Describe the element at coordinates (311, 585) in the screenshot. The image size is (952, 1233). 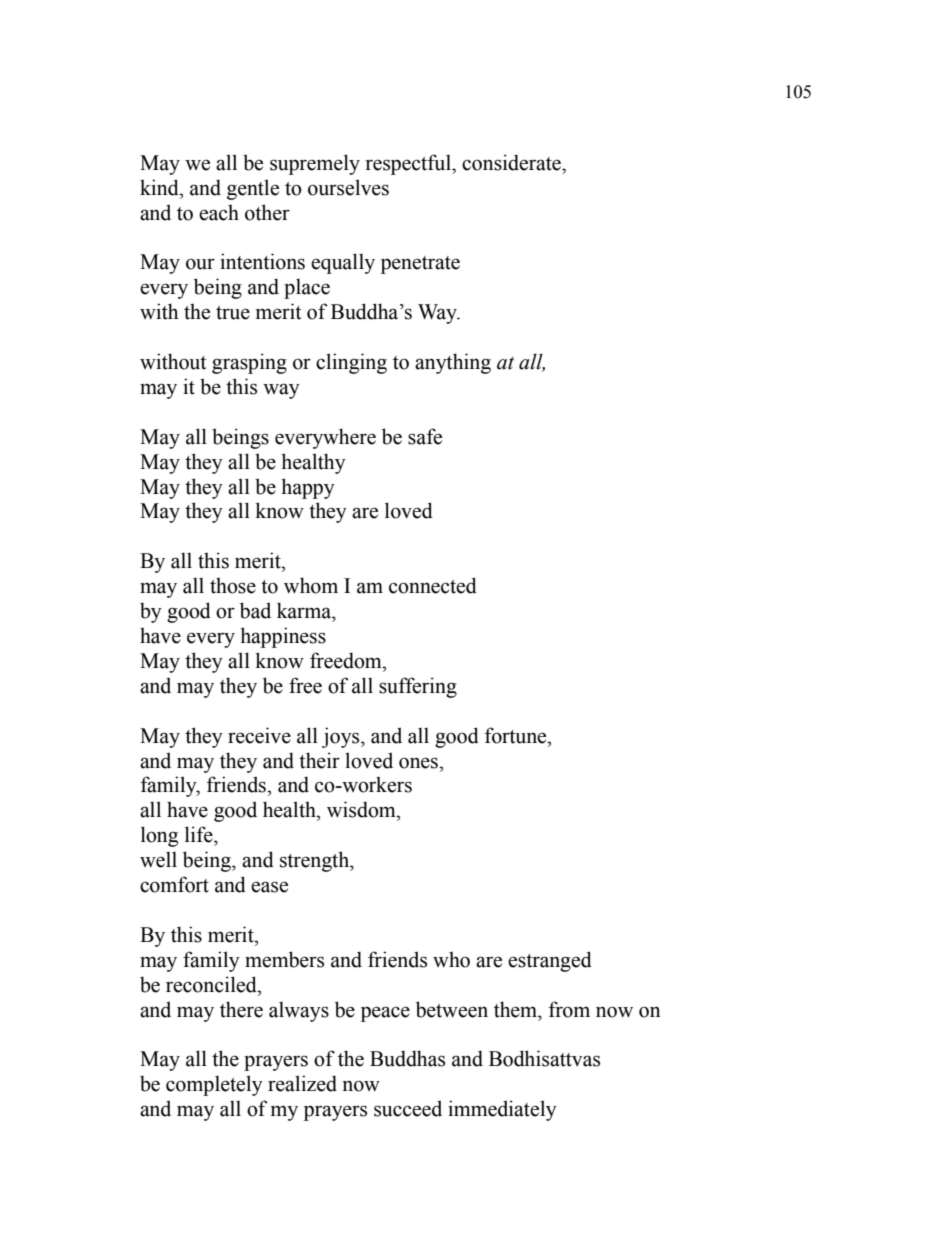
I see `whom` at that location.
